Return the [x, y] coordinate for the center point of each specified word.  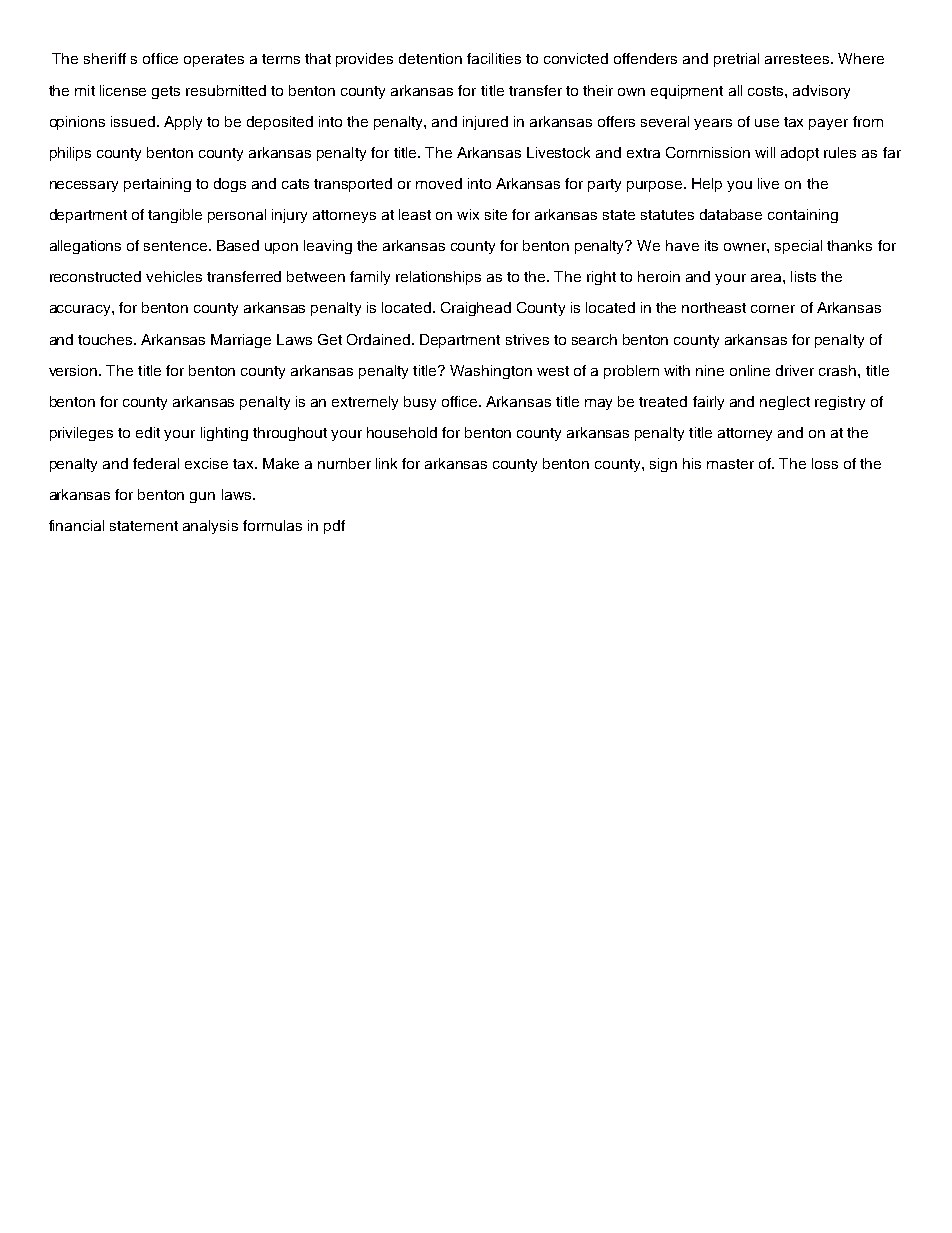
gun [202, 497]
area [767, 278]
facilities [494, 58]
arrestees [798, 59]
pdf [334, 527]
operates [214, 60]
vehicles [174, 276]
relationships [438, 278]
